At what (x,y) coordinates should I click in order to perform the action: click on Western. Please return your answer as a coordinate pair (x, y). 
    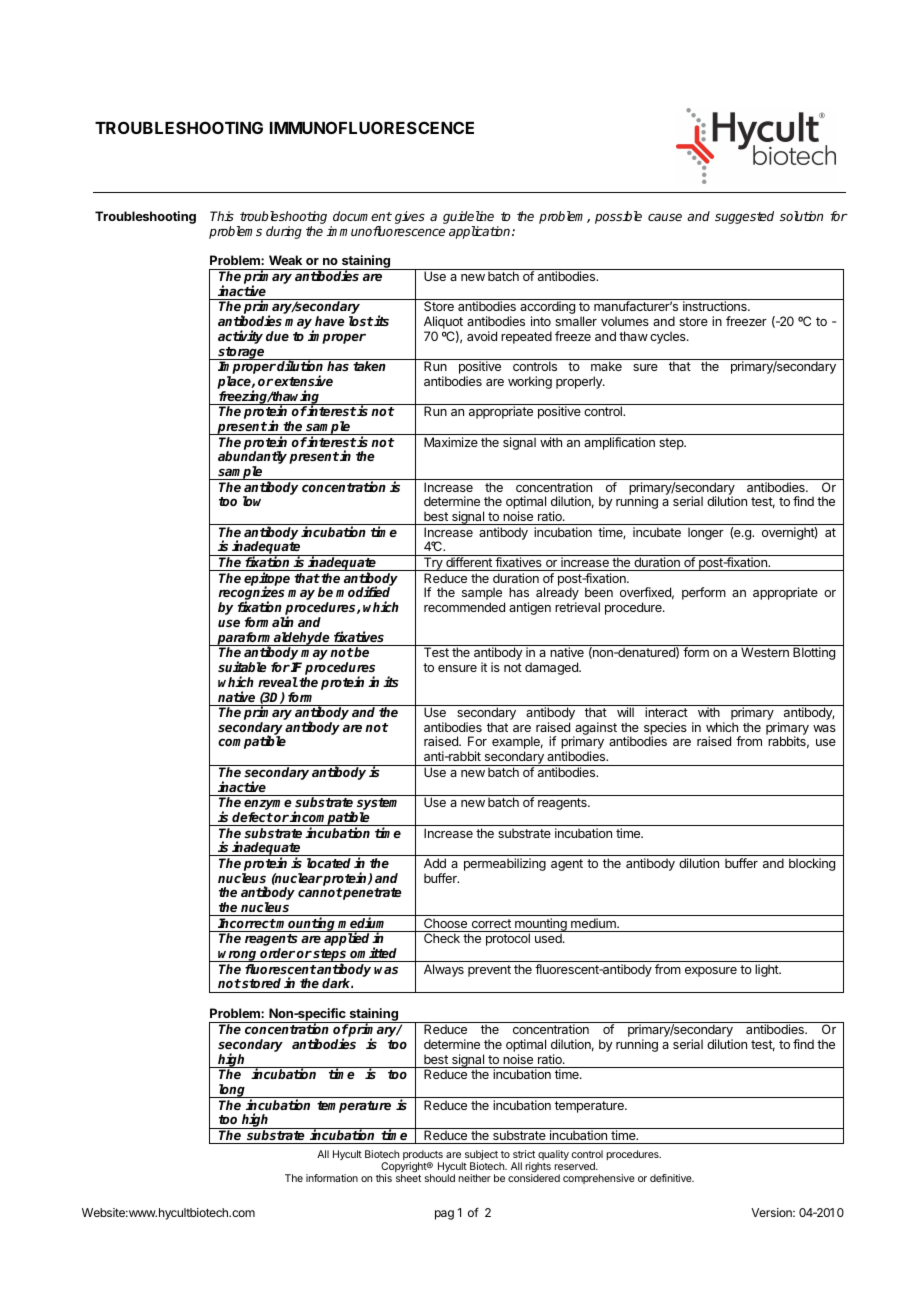
    Looking at the image, I should click on (765, 652).
